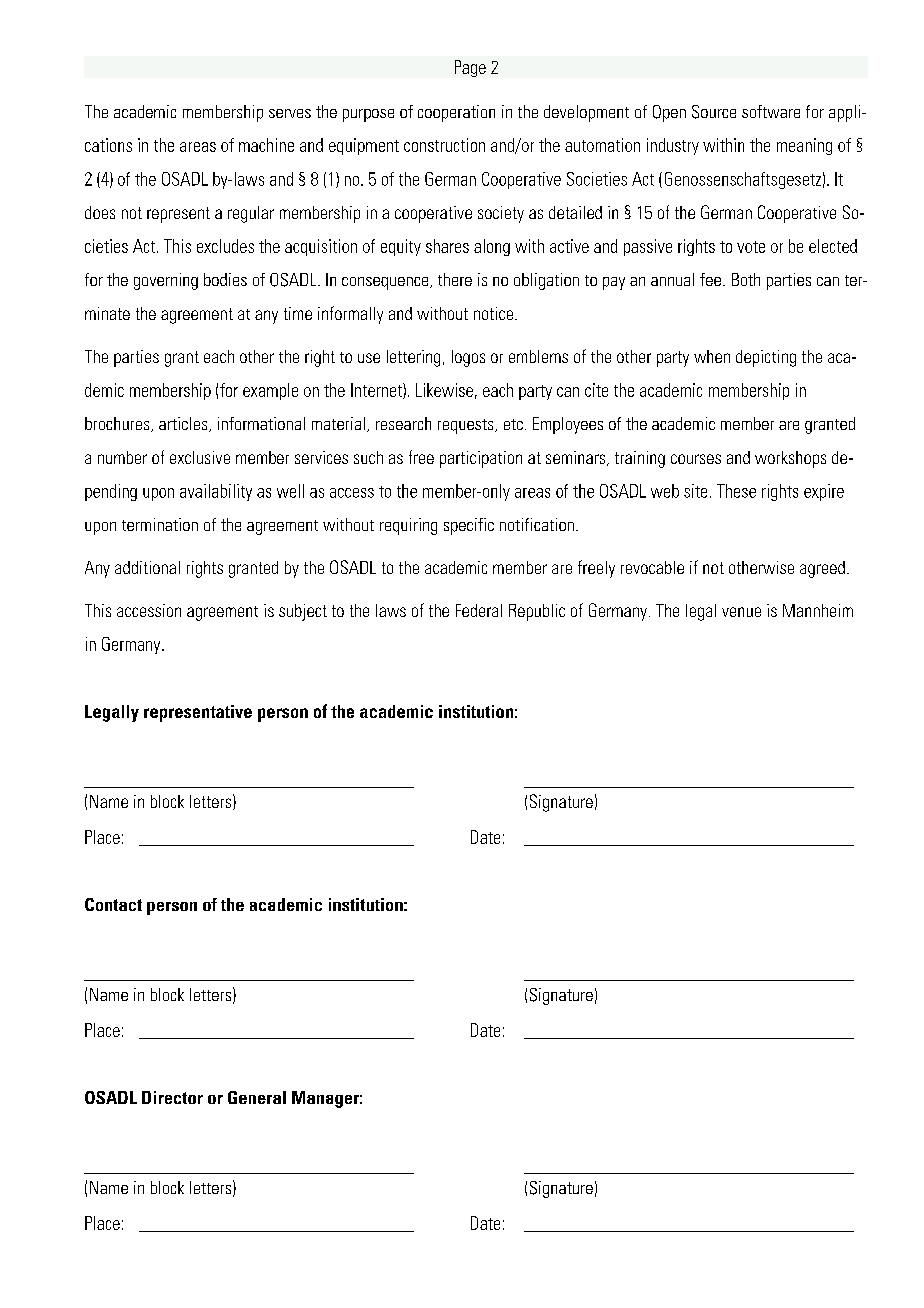 This document has height=1308, width=924. What do you see at coordinates (771, 111) in the document?
I see `software` at bounding box center [771, 111].
